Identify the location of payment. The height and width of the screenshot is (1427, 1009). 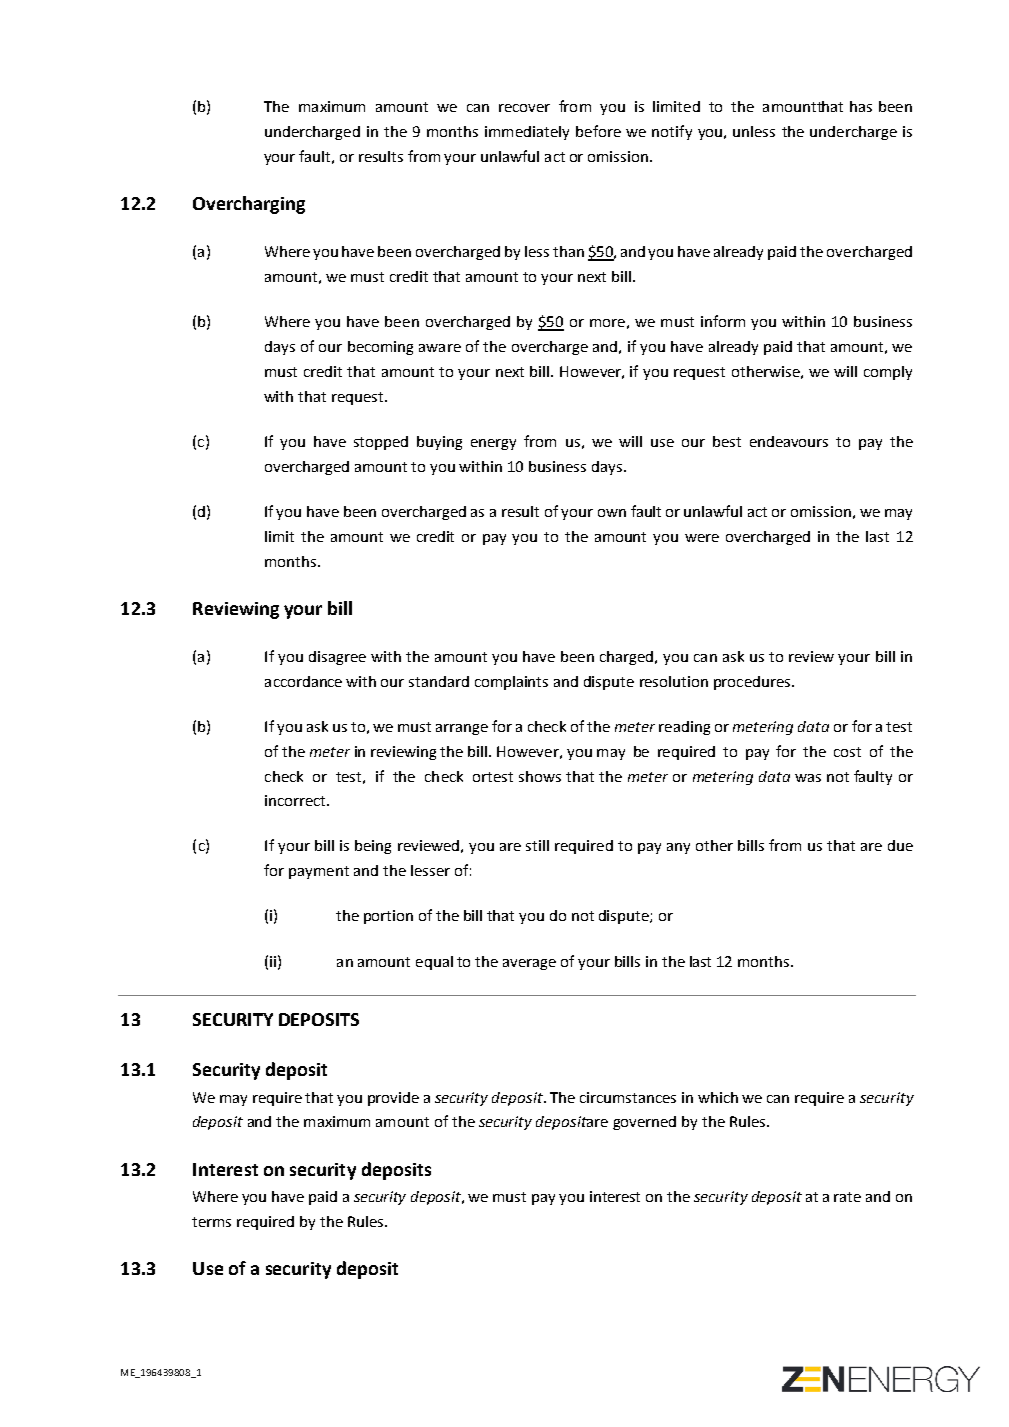
(319, 872).
